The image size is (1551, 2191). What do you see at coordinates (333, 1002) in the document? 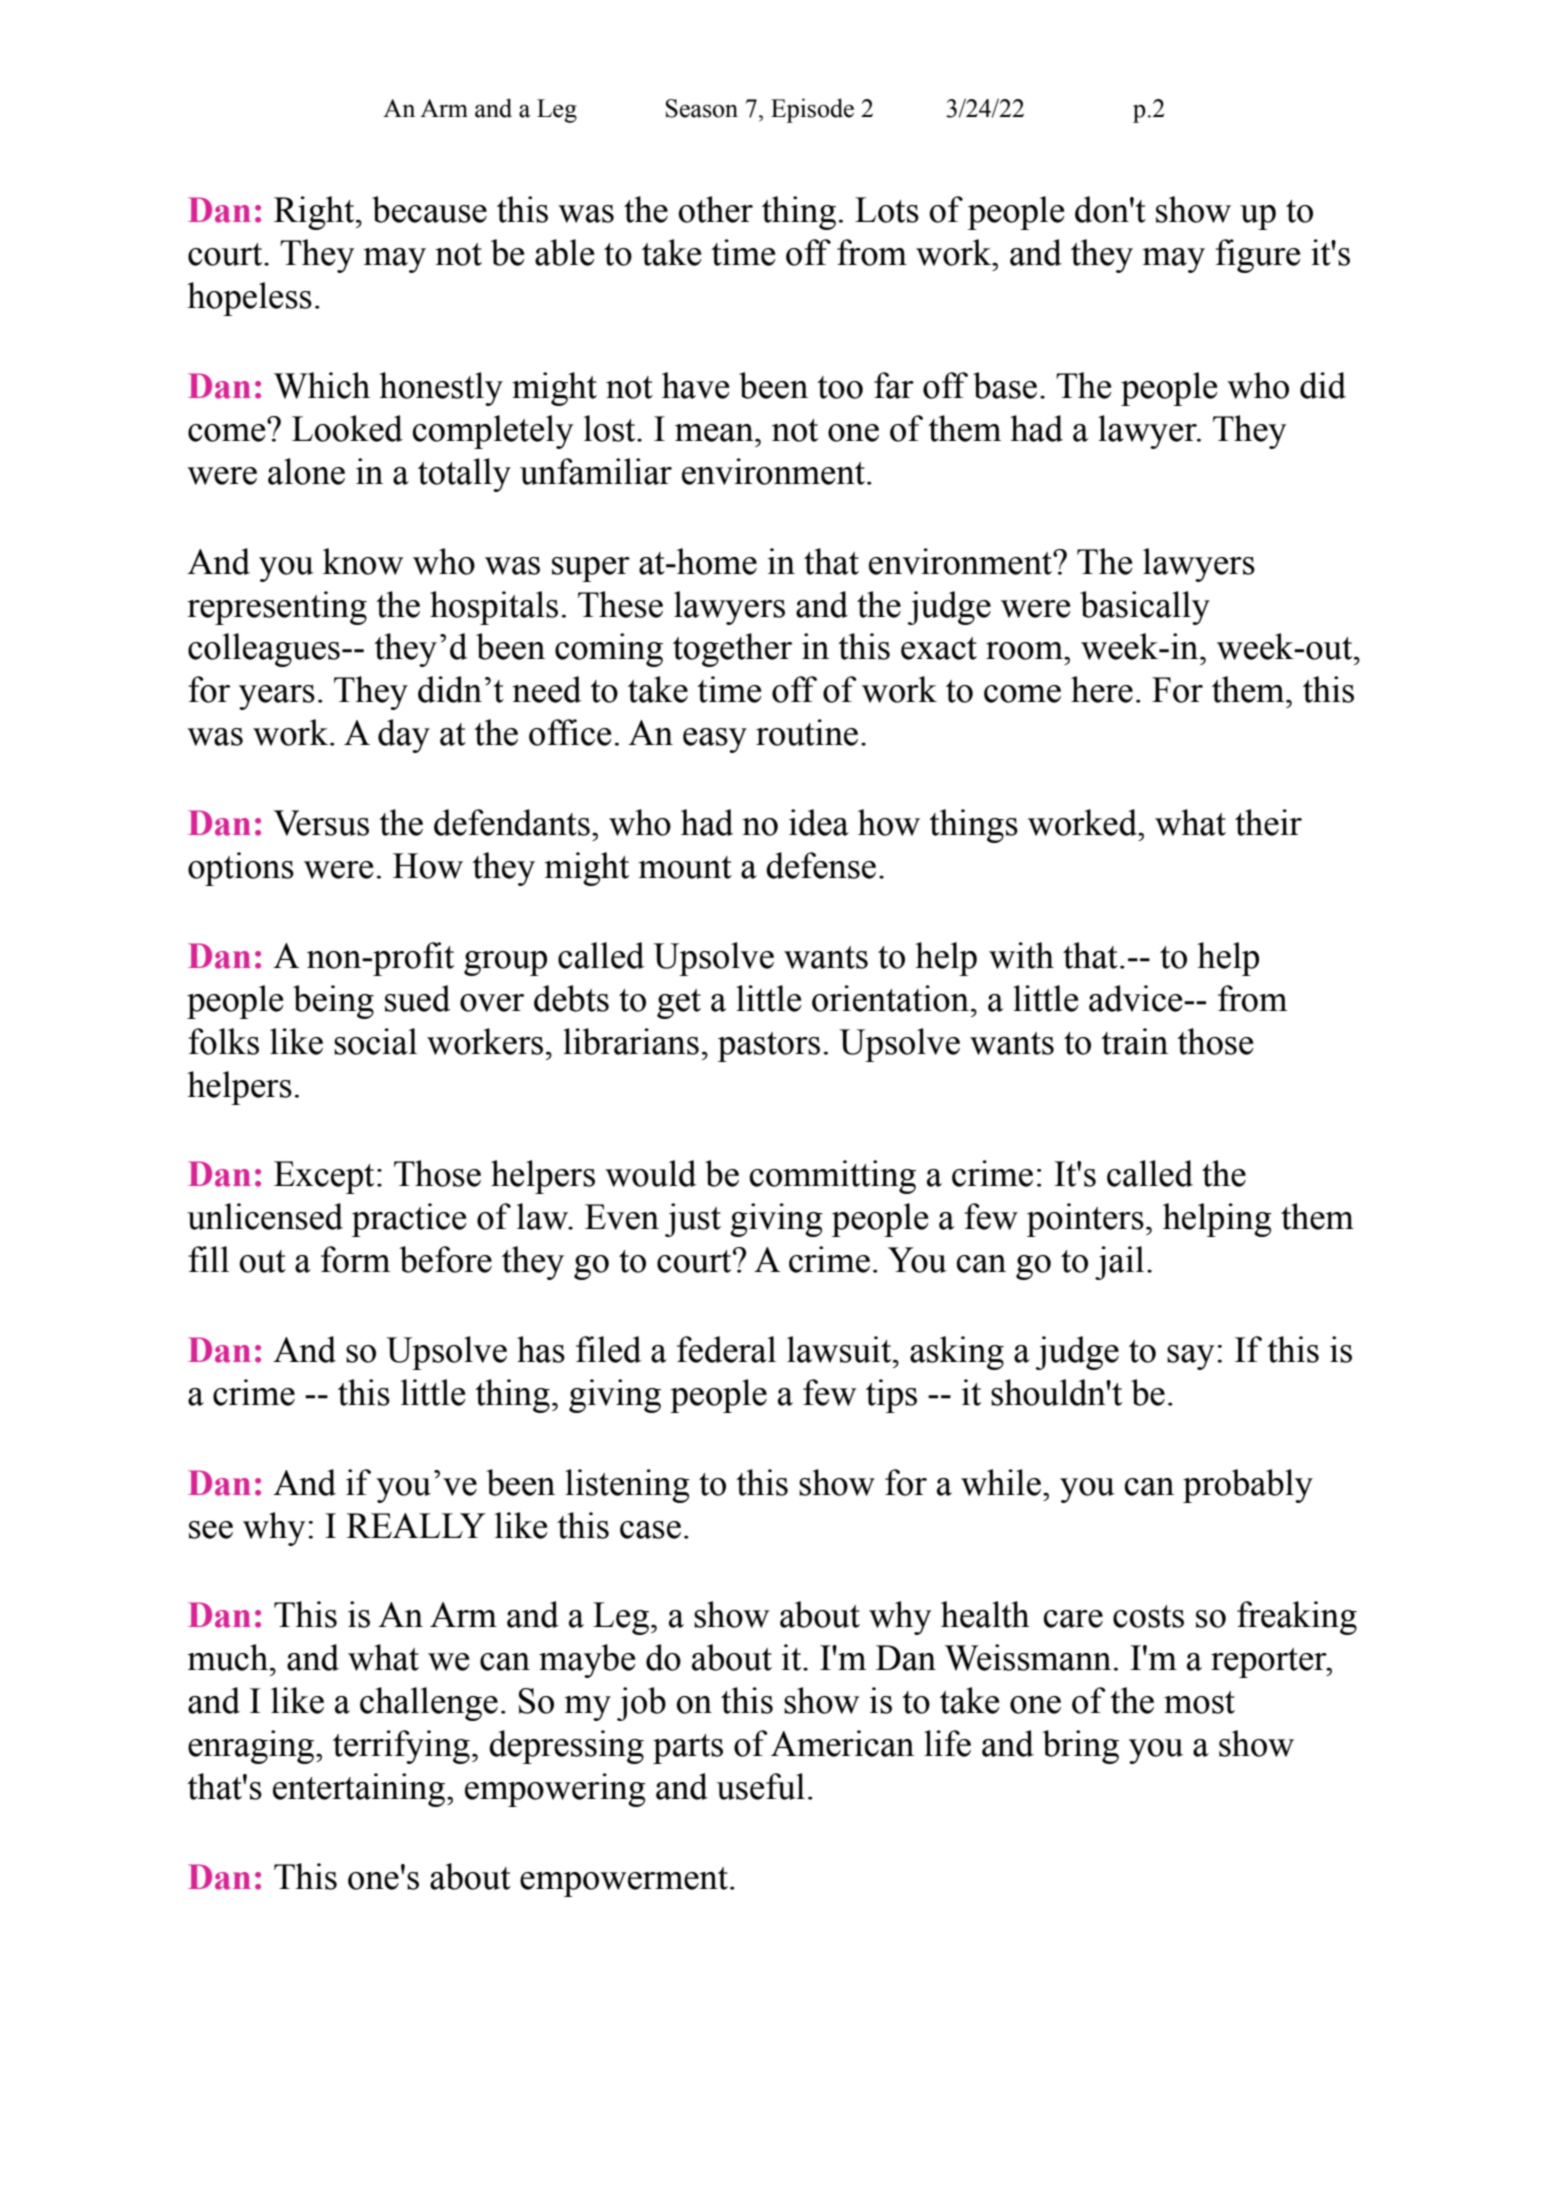
I see `being` at bounding box center [333, 1002].
